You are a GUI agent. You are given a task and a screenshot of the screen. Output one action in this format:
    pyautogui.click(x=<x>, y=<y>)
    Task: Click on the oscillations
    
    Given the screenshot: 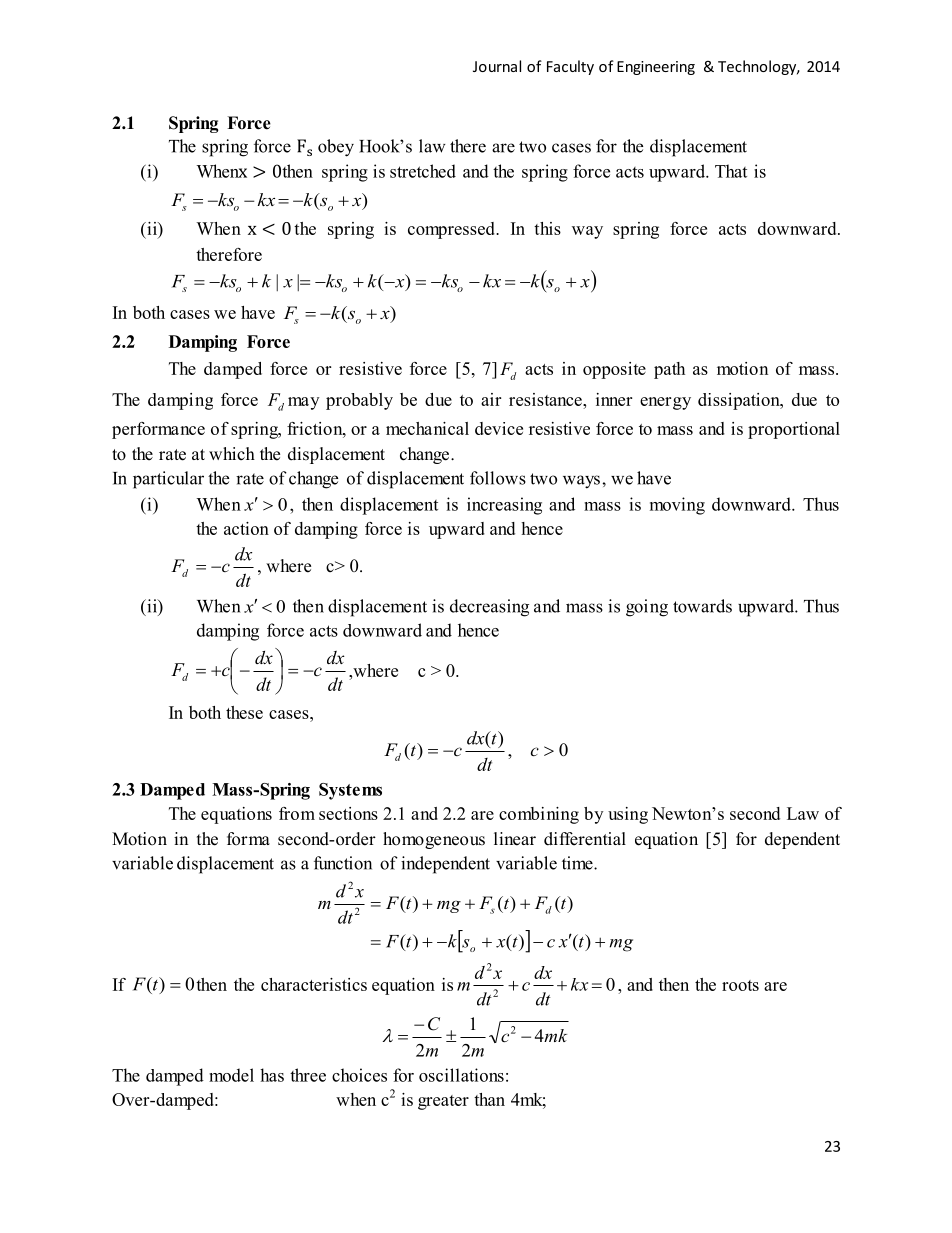 What is the action you would take?
    pyautogui.click(x=461, y=1075)
